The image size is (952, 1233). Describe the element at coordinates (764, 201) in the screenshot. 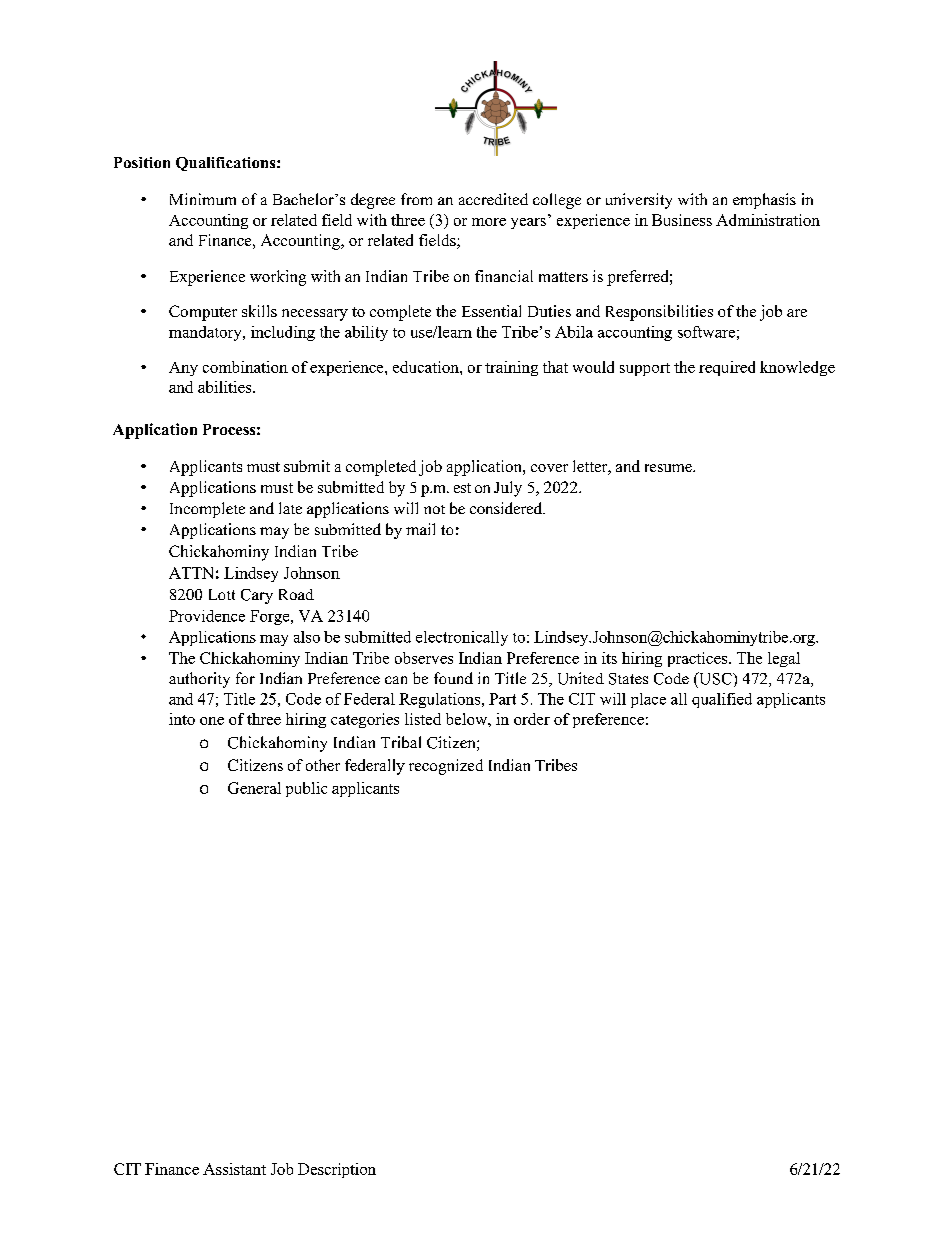

I see `emphasis` at that location.
